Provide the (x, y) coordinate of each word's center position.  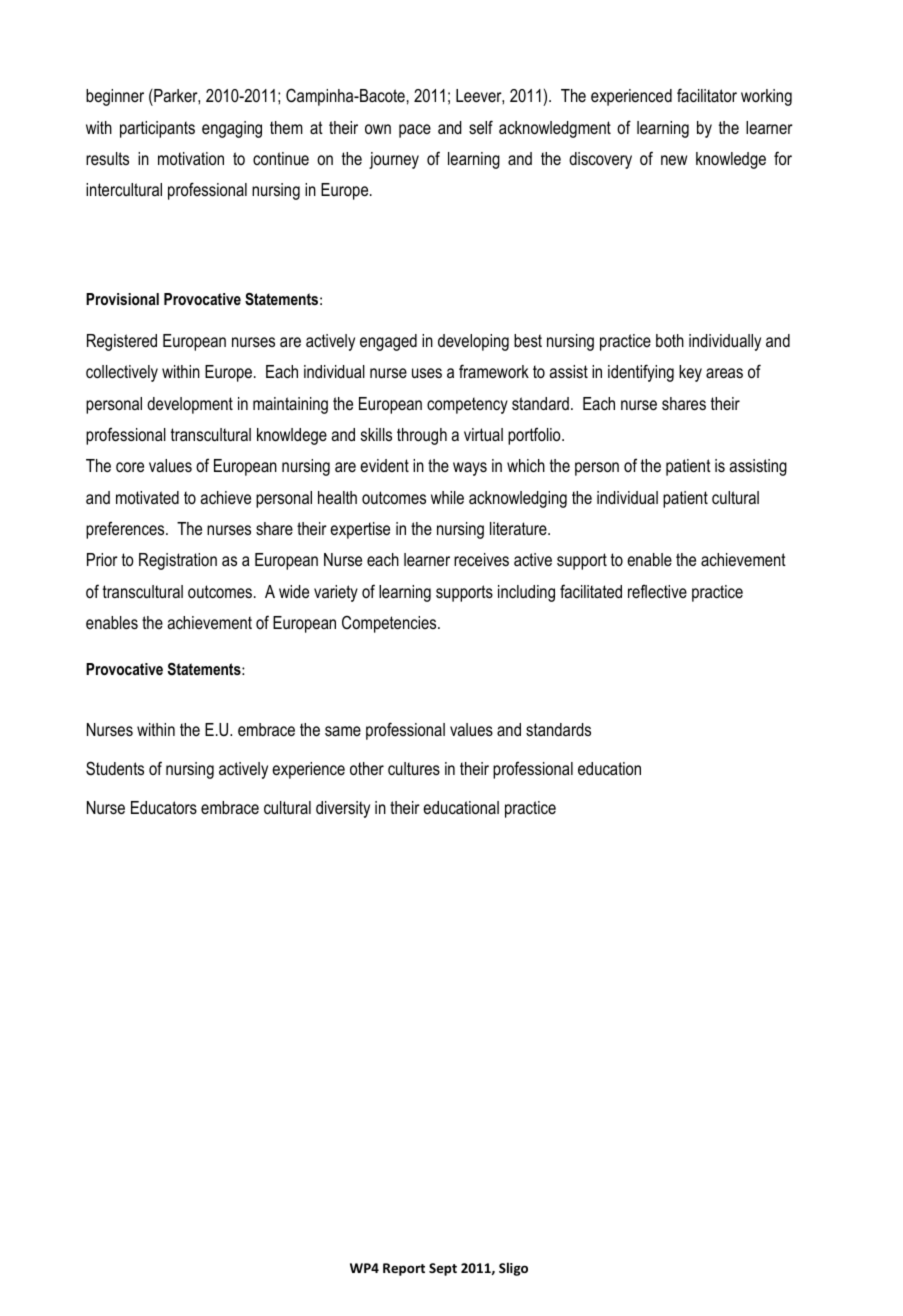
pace (415, 131)
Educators (164, 807)
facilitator (707, 95)
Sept (443, 1269)
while (447, 497)
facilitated (591, 591)
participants (157, 129)
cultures (414, 768)
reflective (657, 591)
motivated (147, 498)
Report (404, 1269)
